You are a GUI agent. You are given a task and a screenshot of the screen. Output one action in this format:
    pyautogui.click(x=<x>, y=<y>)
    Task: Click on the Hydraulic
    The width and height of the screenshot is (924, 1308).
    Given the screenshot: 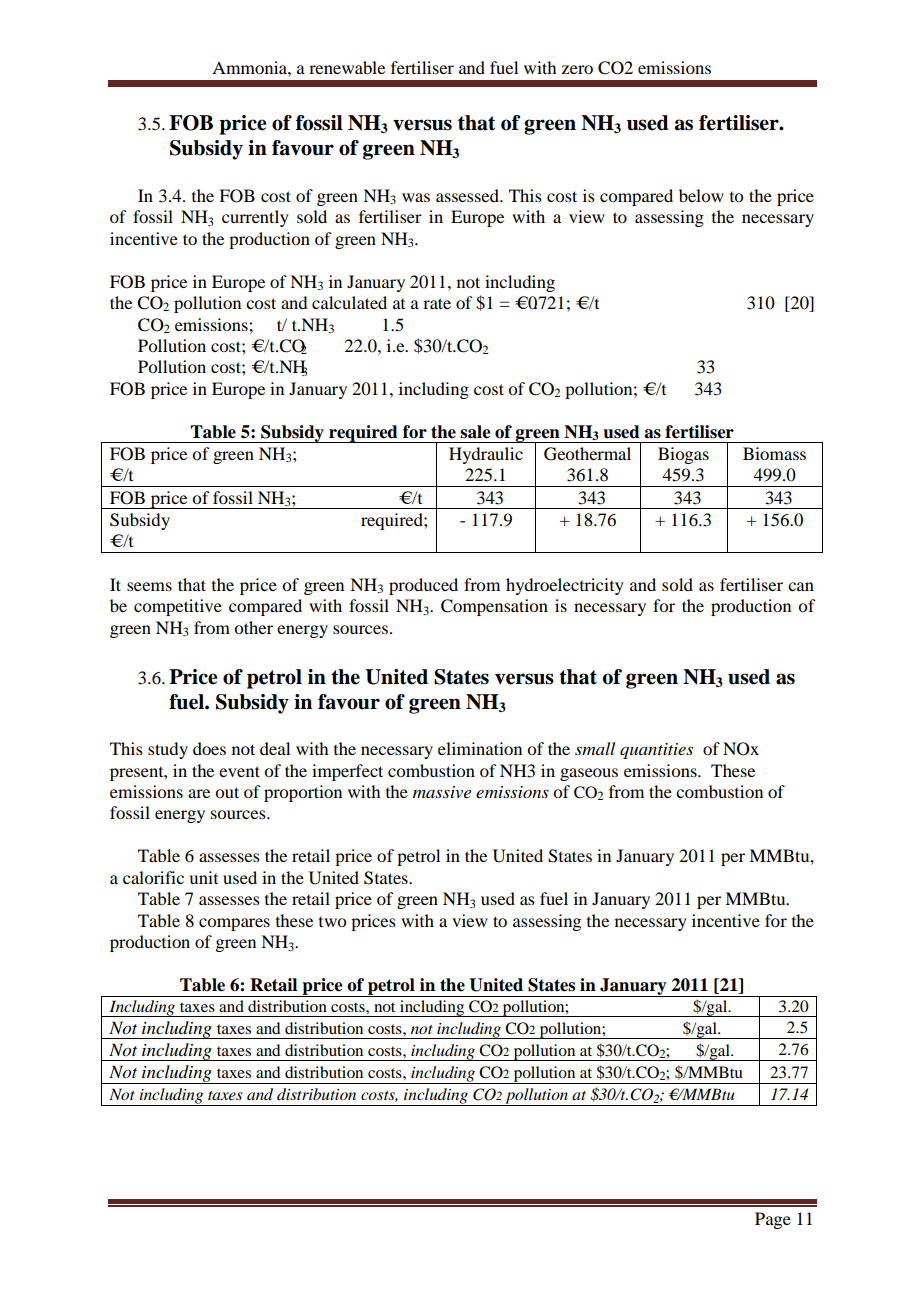 What is the action you would take?
    pyautogui.click(x=486, y=455)
